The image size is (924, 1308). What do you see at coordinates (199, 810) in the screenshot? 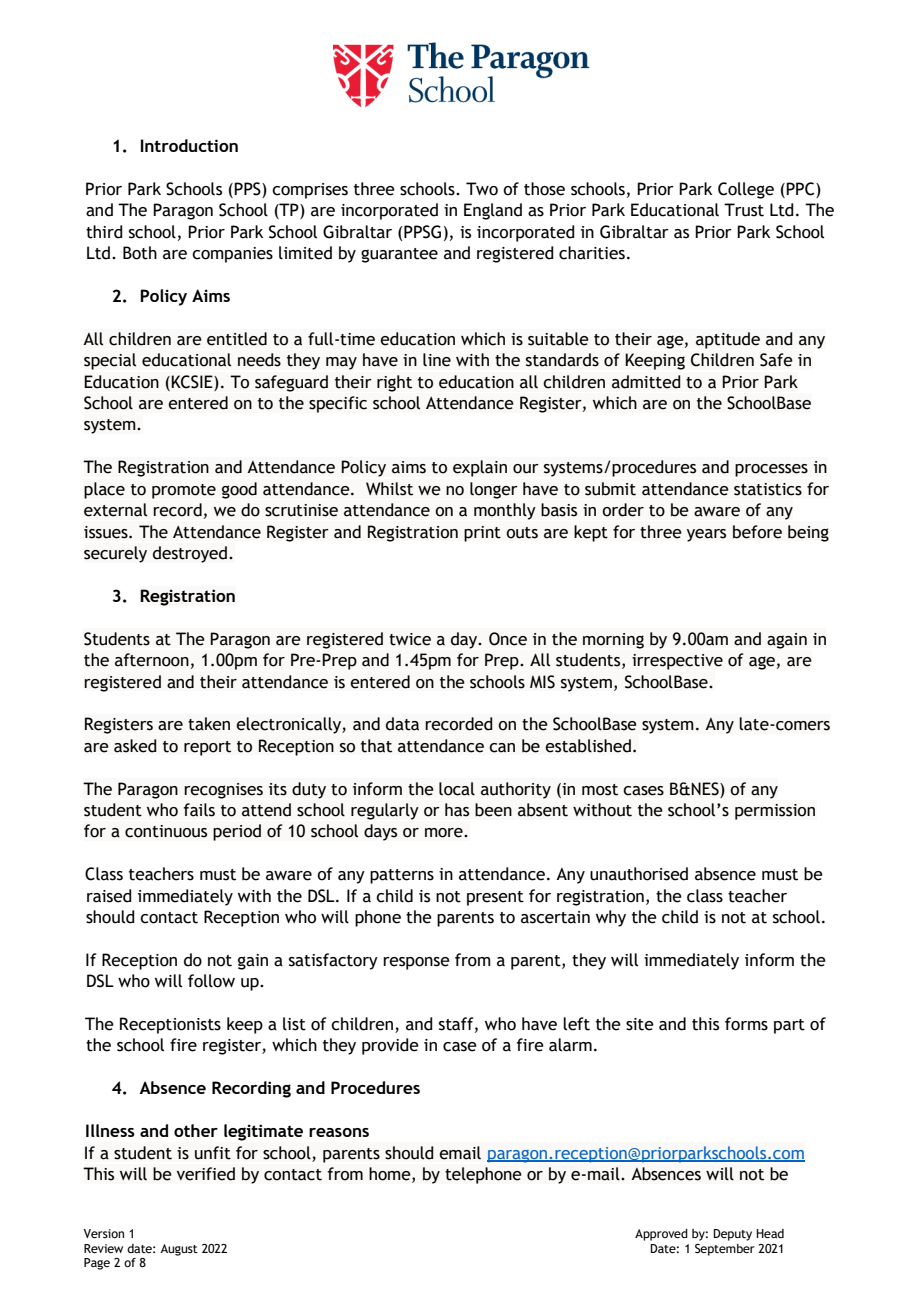
I see `fails` at bounding box center [199, 810].
